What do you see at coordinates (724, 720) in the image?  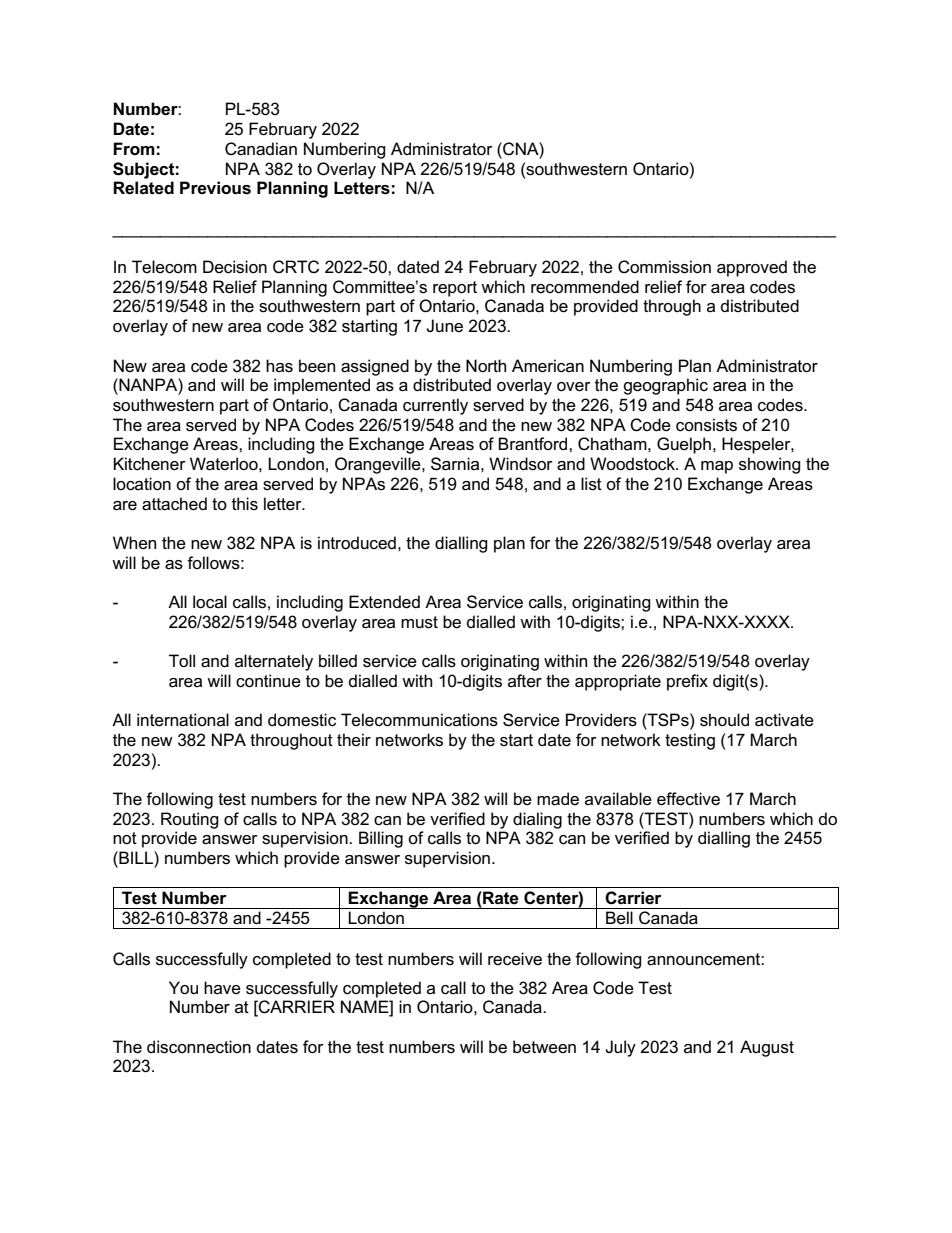 I see `should` at bounding box center [724, 720].
